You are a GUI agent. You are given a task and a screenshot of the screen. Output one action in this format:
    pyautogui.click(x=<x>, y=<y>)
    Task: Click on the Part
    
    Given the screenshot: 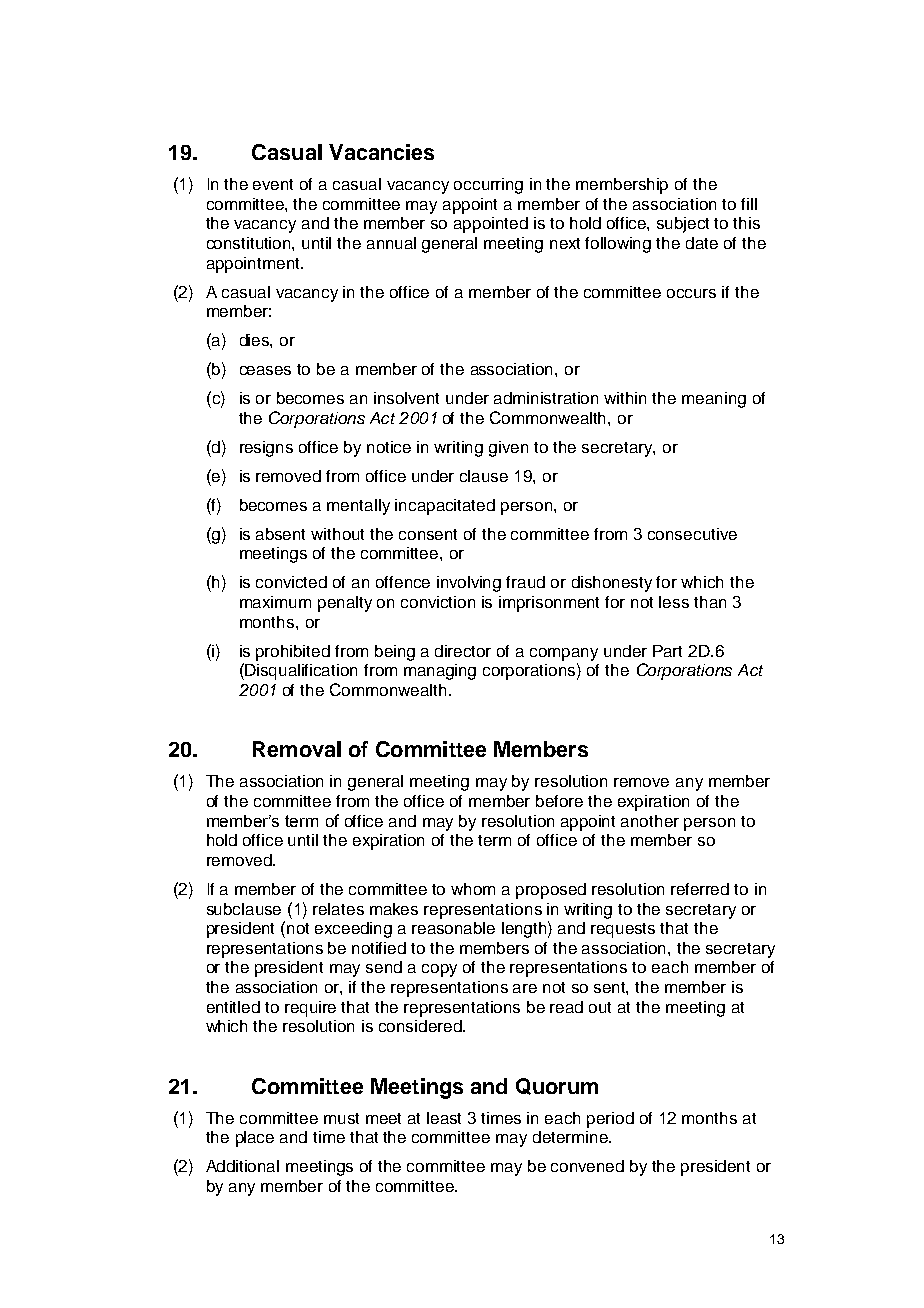 What is the action you would take?
    pyautogui.click(x=667, y=651)
